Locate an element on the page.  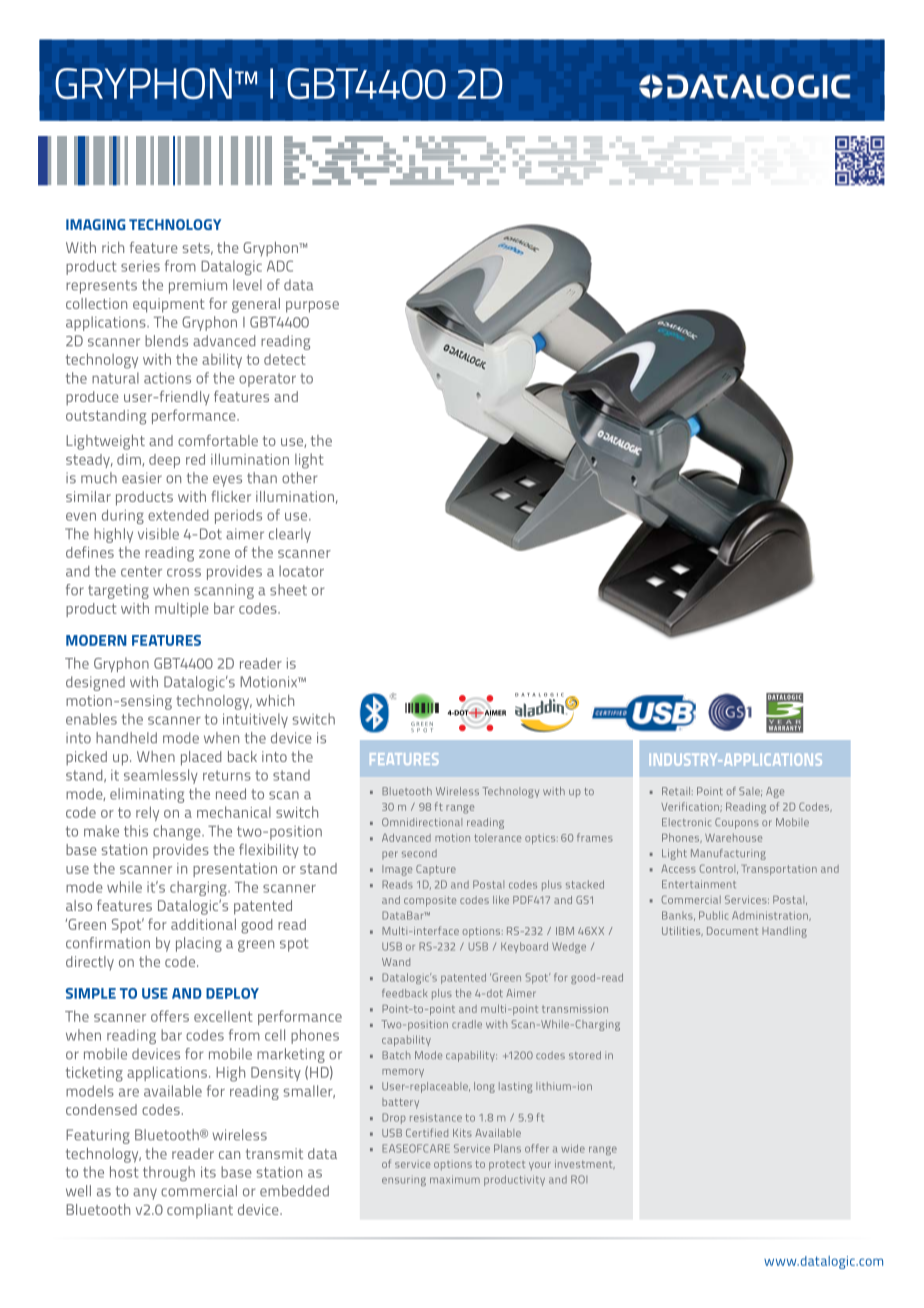
maximum is located at coordinates (455, 1179).
